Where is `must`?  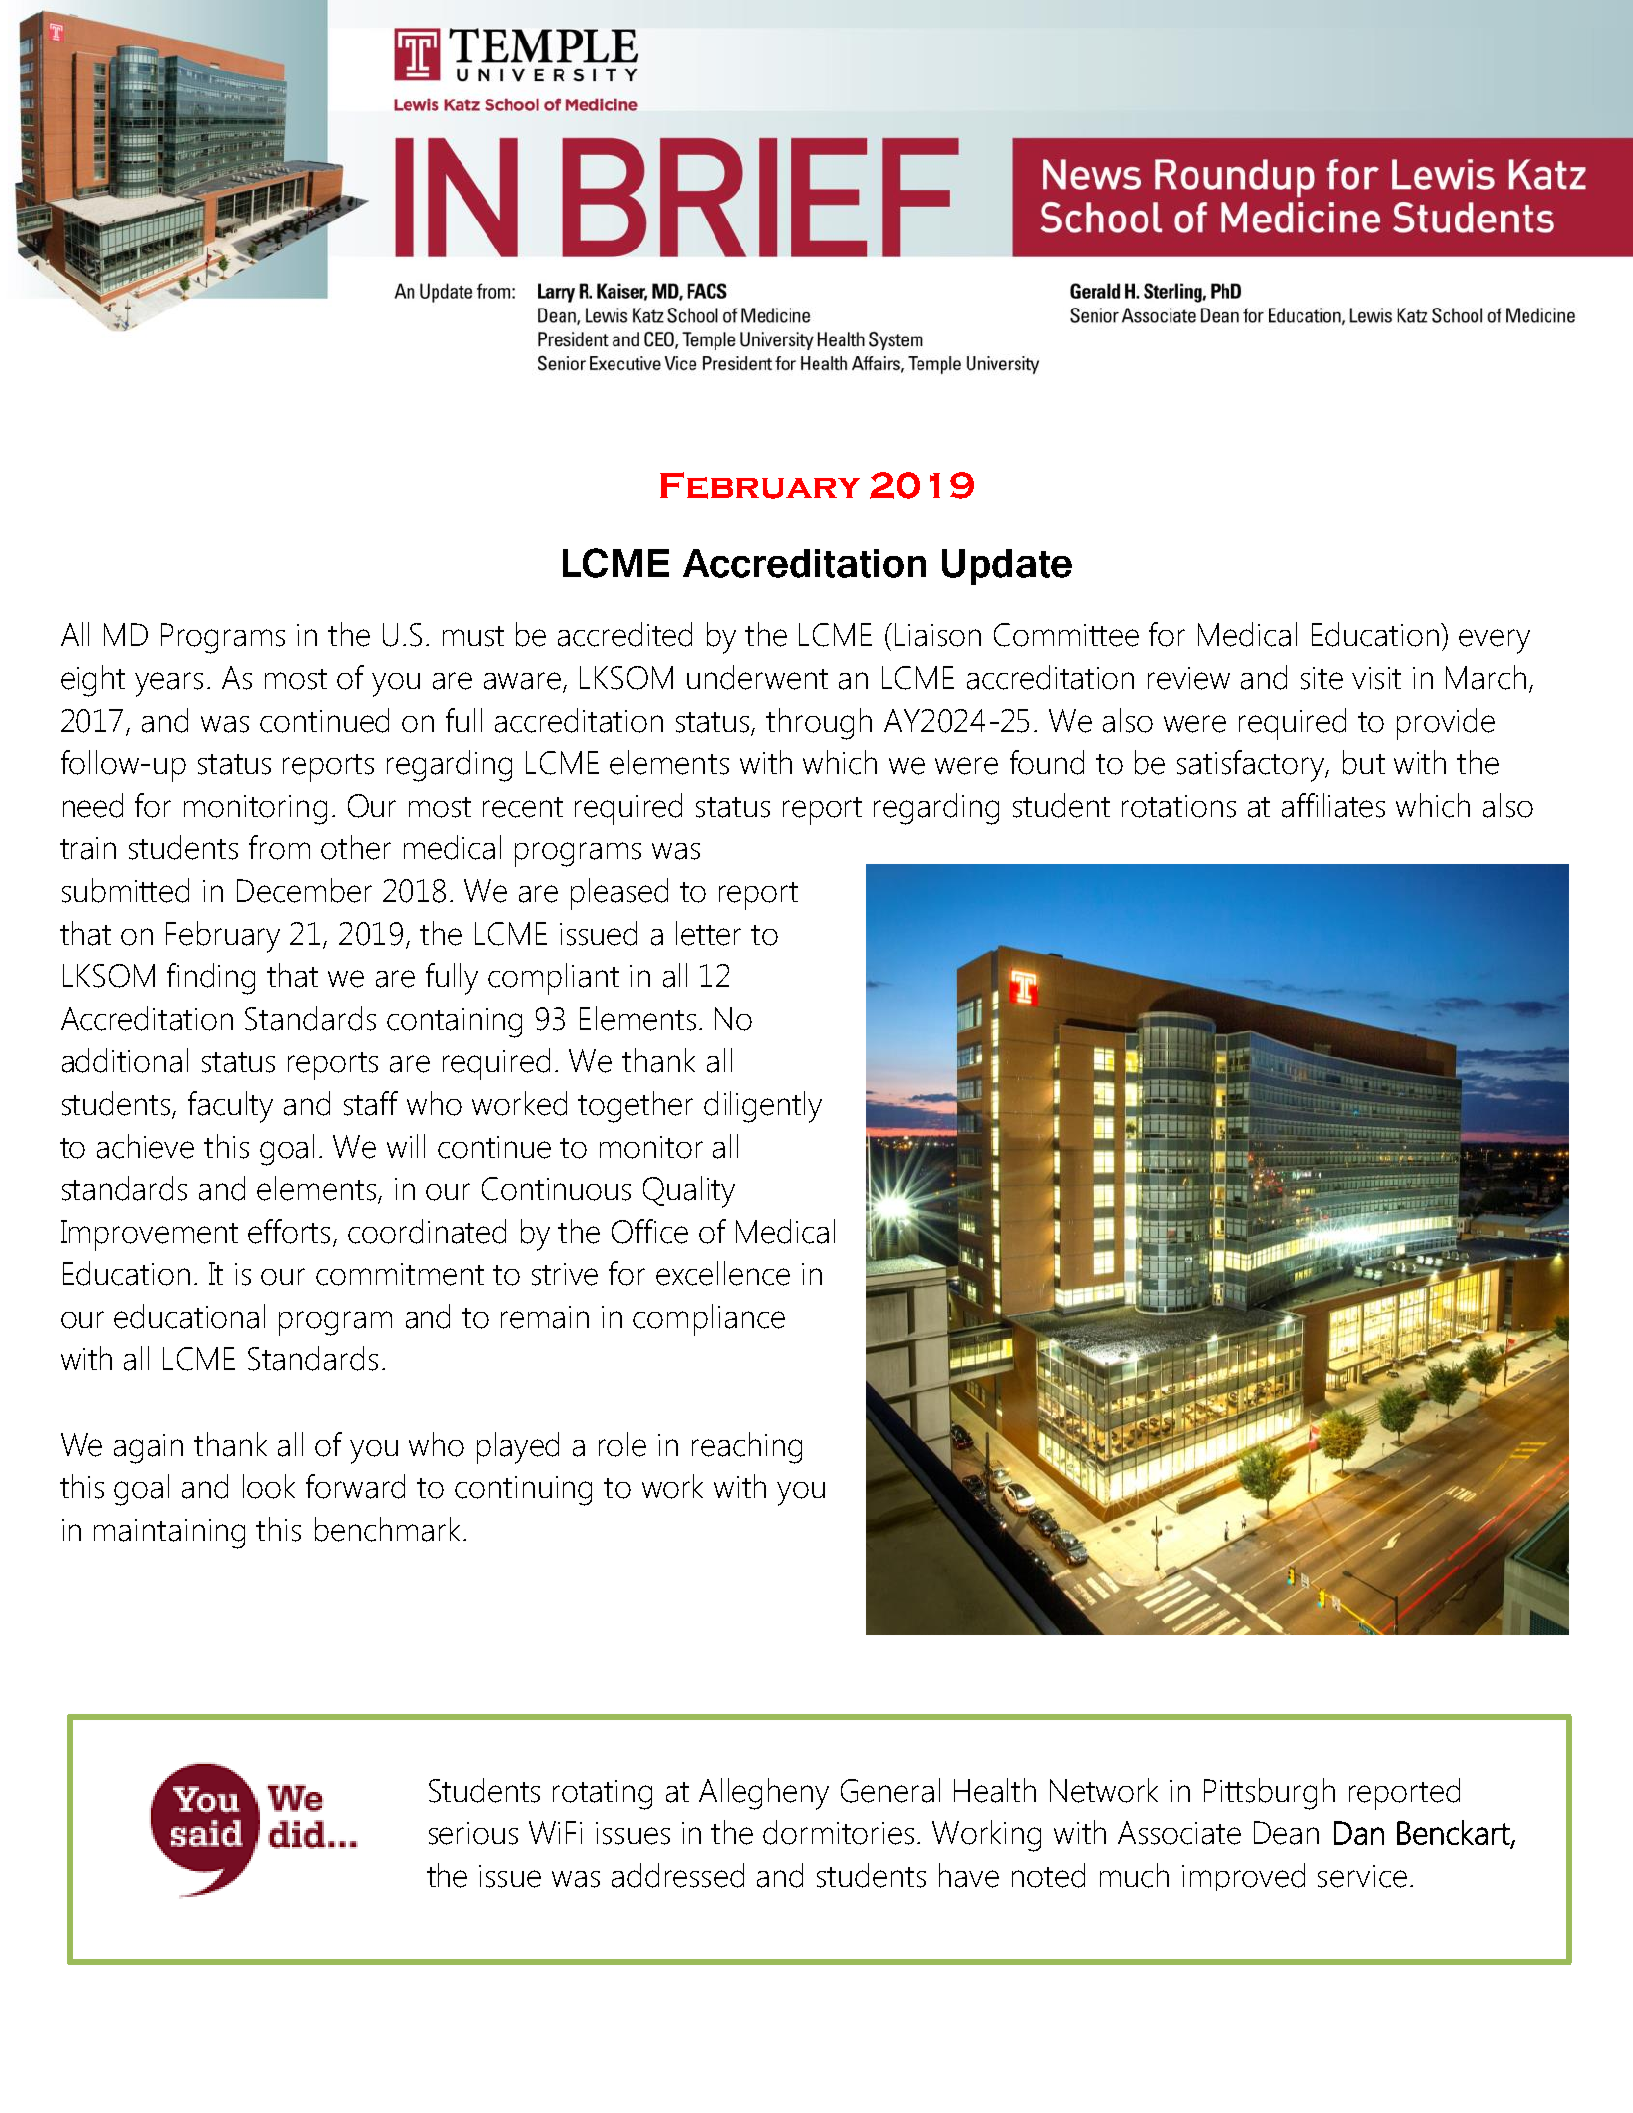
must is located at coordinates (473, 636).
